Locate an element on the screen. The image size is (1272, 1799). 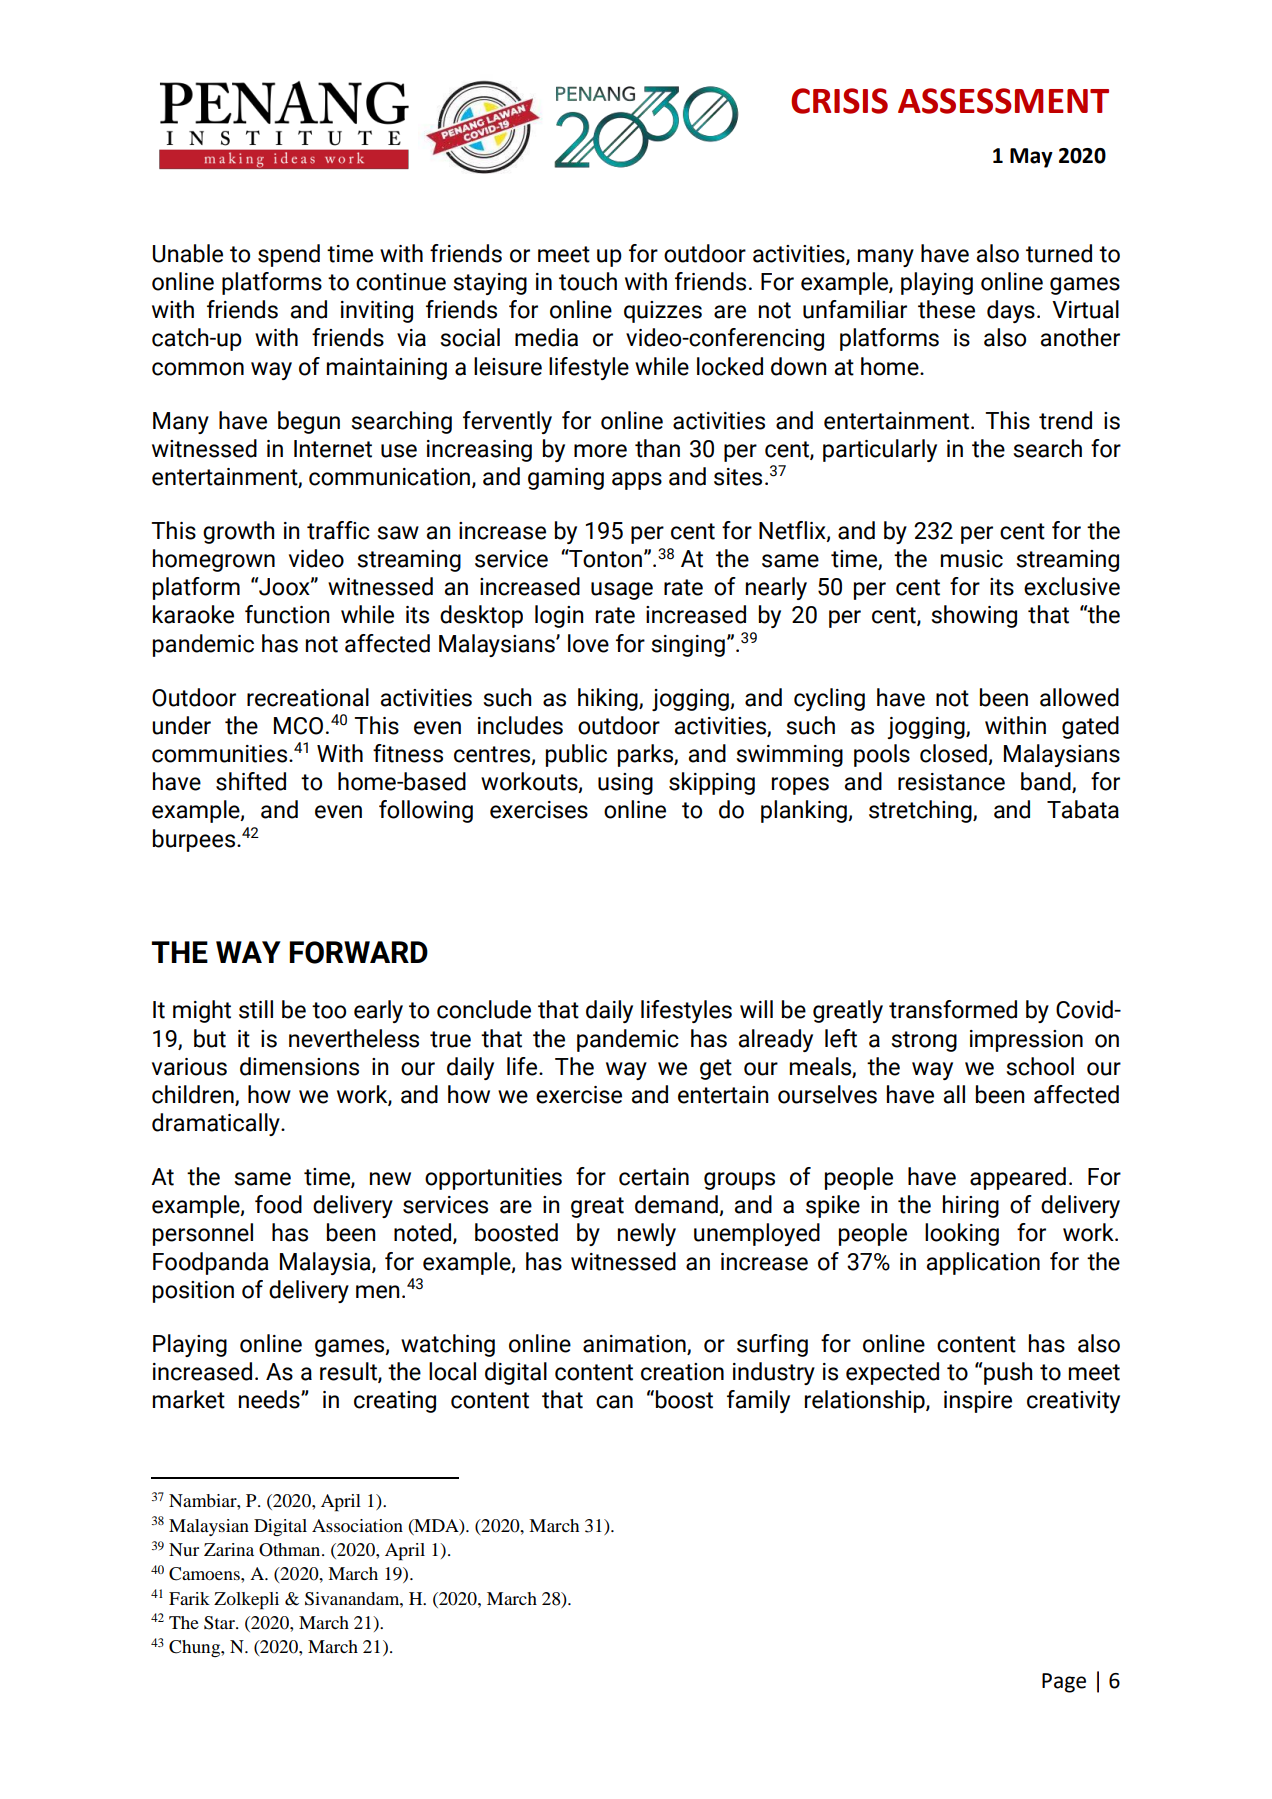
result is located at coordinates (349, 1372).
